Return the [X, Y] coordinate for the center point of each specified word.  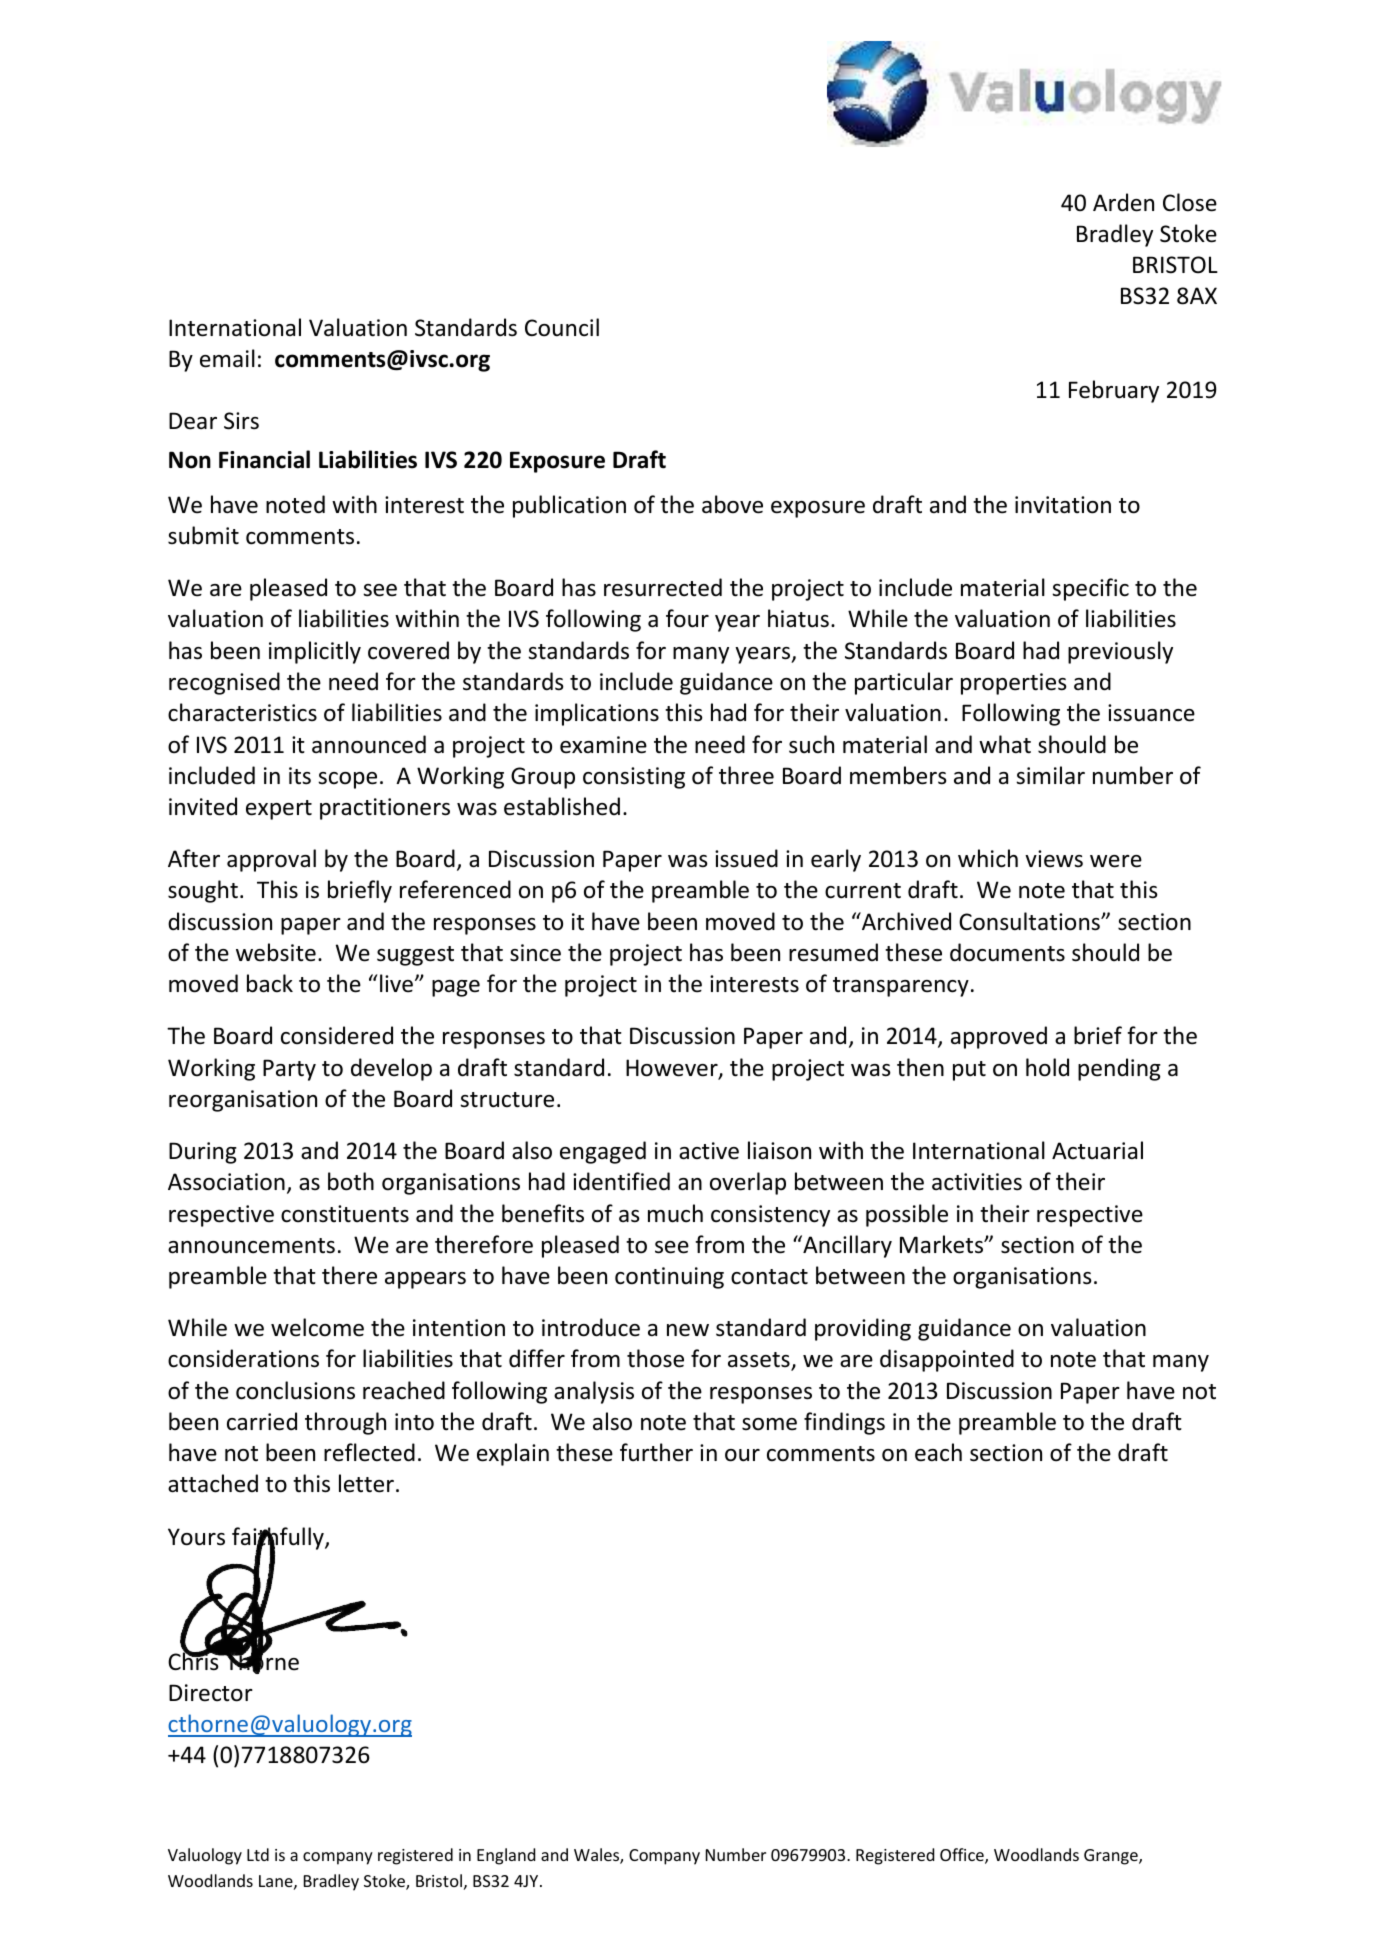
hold [1047, 1067]
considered [337, 1035]
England [506, 1856]
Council [562, 327]
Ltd [258, 1854]
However [673, 1069]
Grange [1112, 1857]
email [227, 358]
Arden [1123, 202]
